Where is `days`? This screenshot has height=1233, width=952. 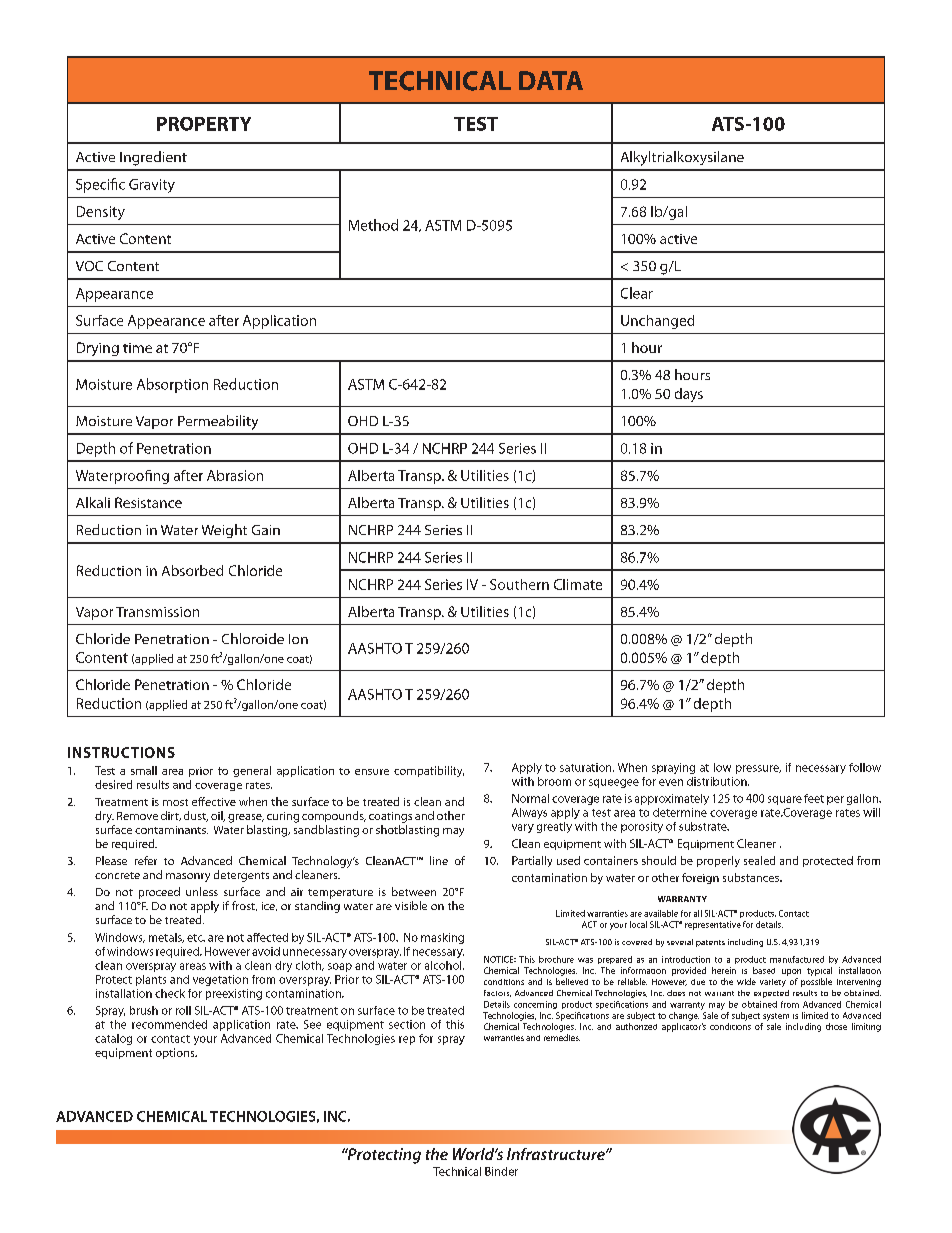 days is located at coordinates (689, 395).
